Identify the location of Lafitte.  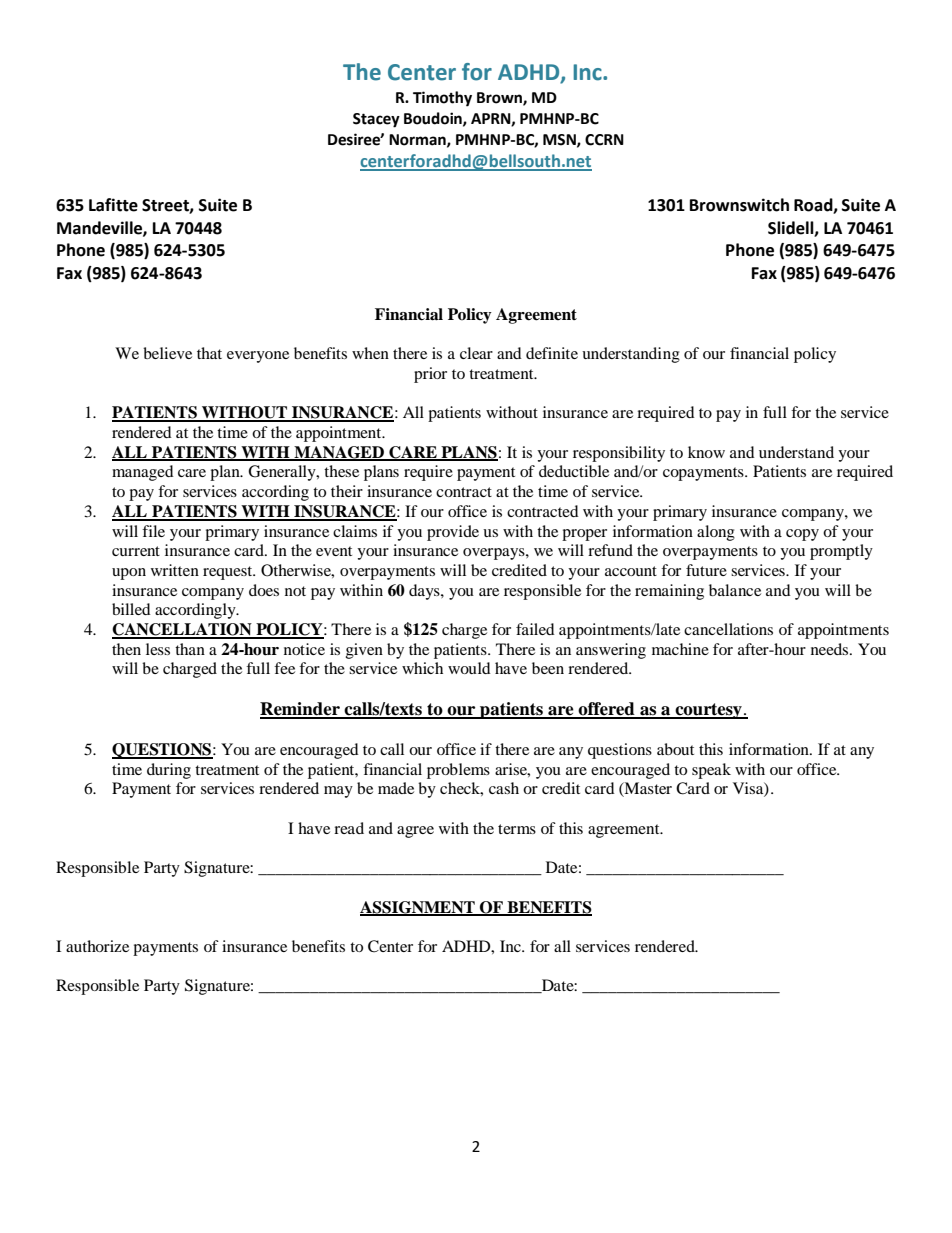
(113, 205).
